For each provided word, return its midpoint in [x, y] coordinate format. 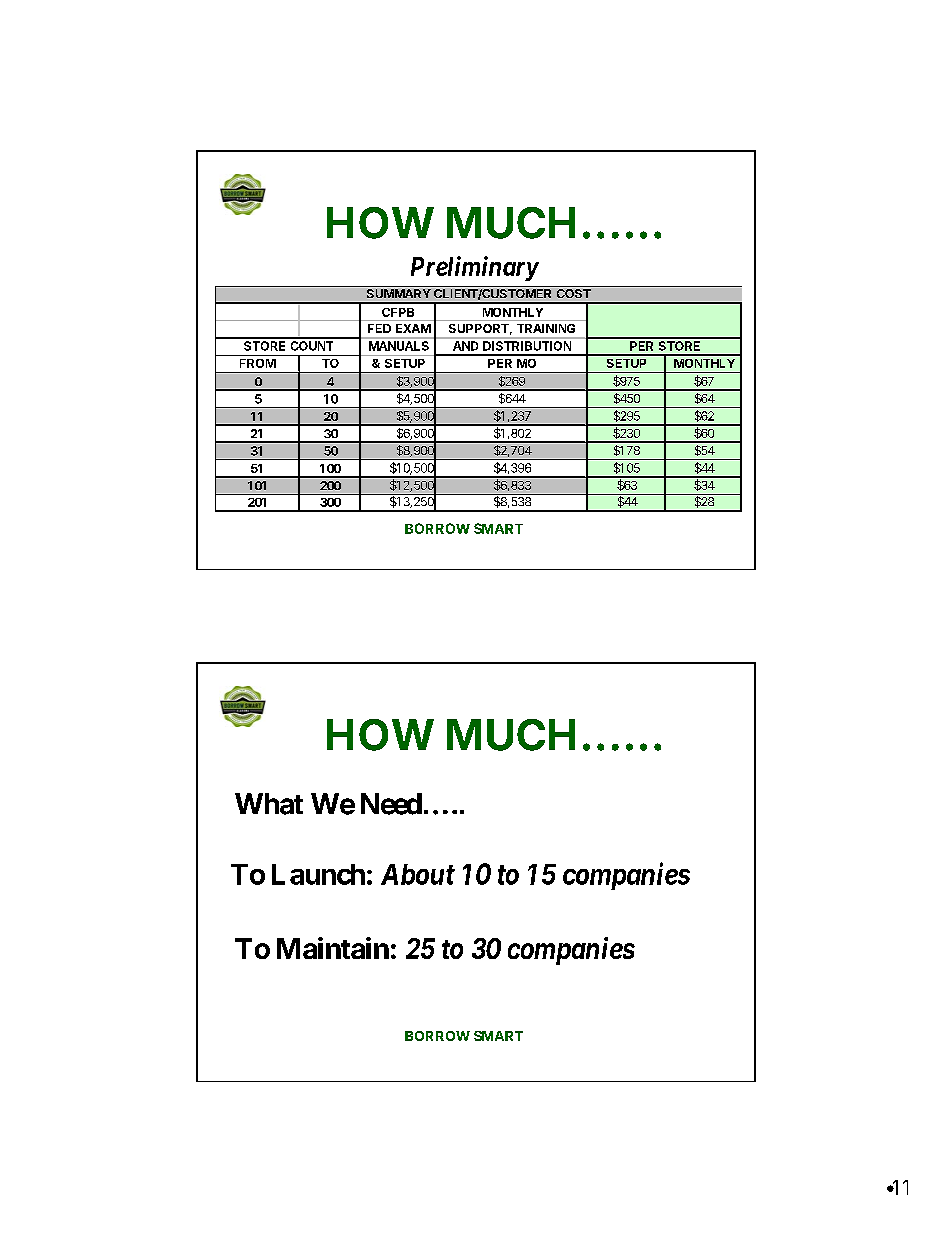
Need [391, 804]
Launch [318, 874]
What [269, 804]
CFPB [398, 312]
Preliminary [474, 268]
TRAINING [546, 328]
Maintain [333, 948]
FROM [258, 363]
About [418, 874]
